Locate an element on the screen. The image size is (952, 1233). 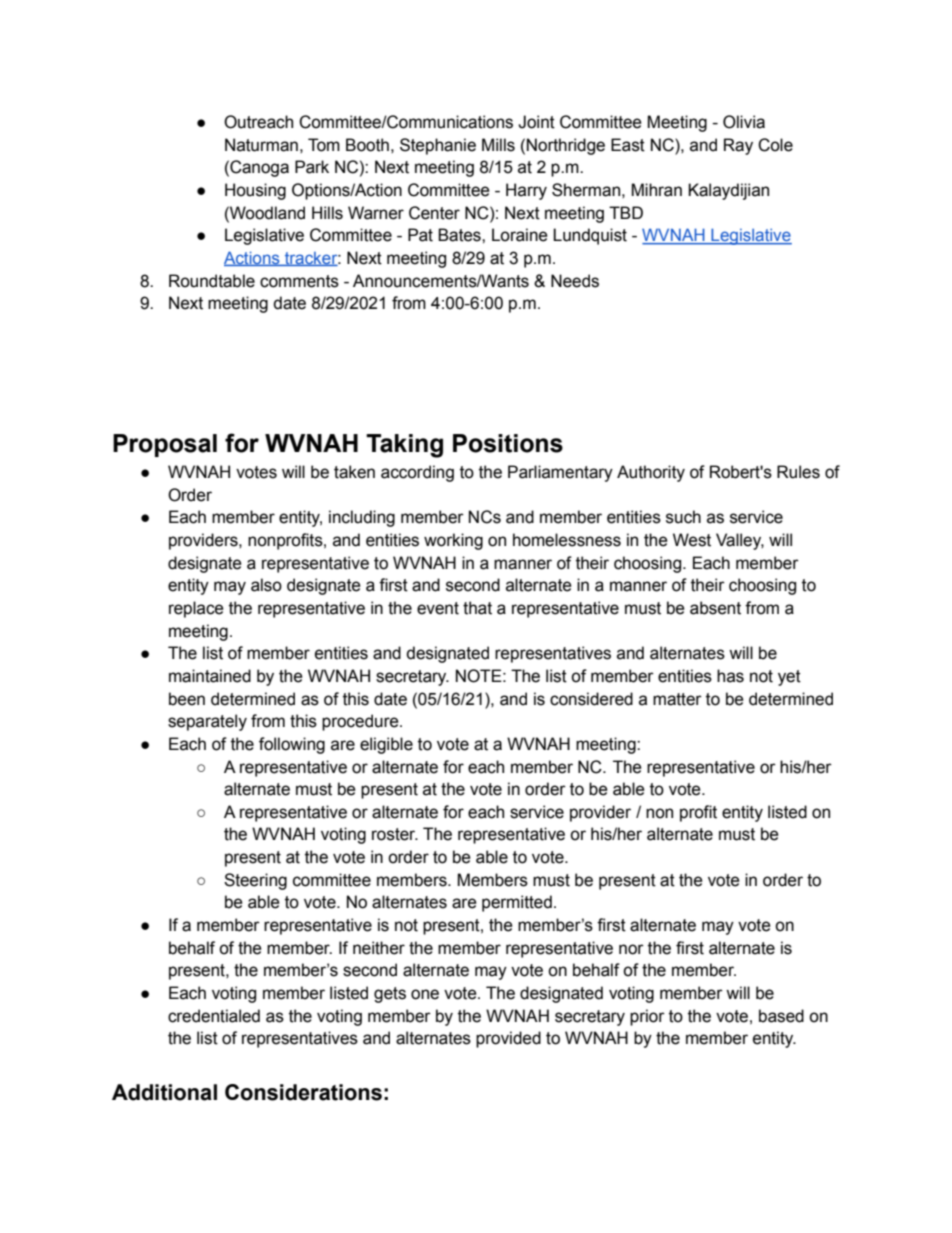
Mills is located at coordinates (498, 145).
